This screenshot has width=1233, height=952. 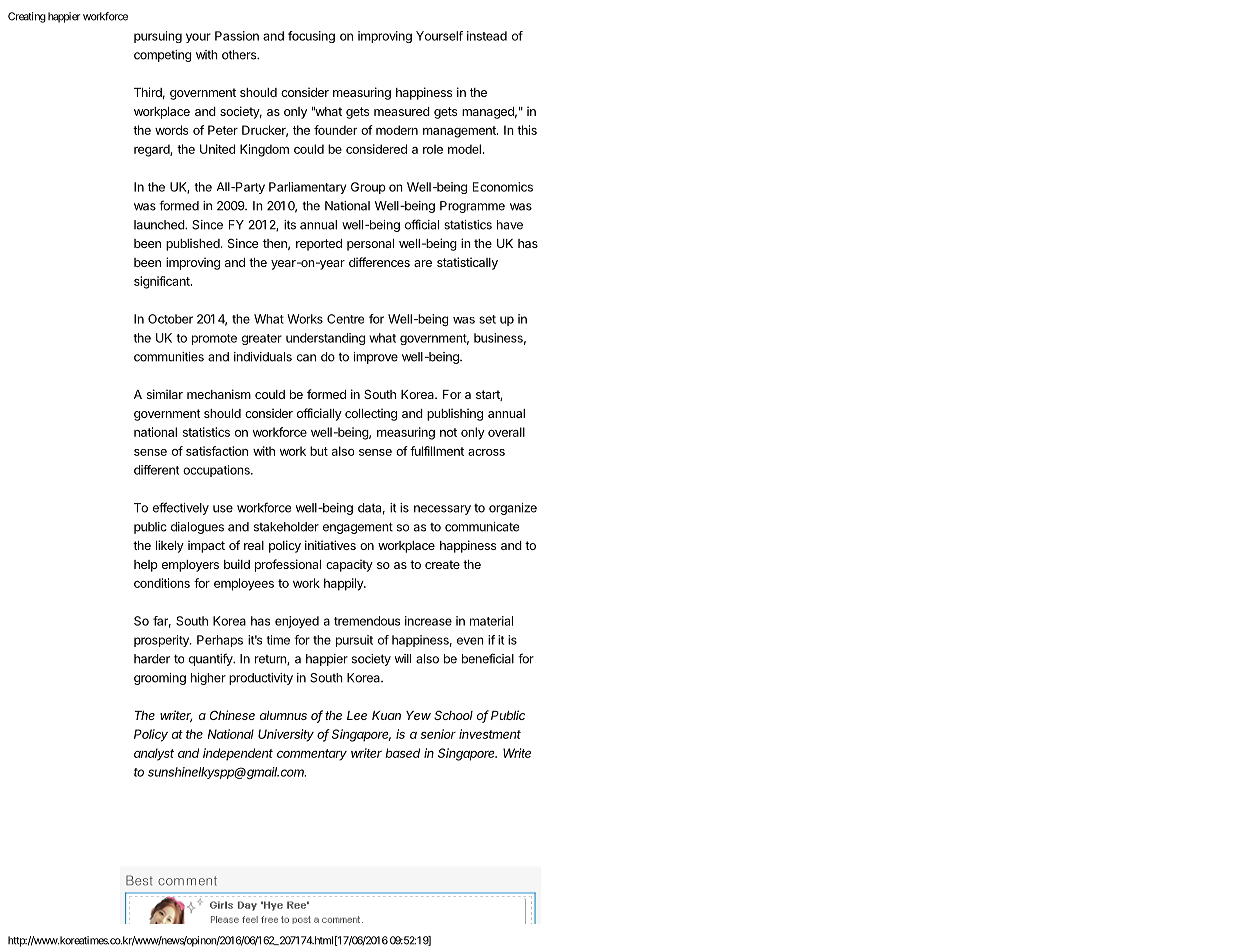 What do you see at coordinates (311, 37) in the screenshot?
I see `focusing` at bounding box center [311, 37].
